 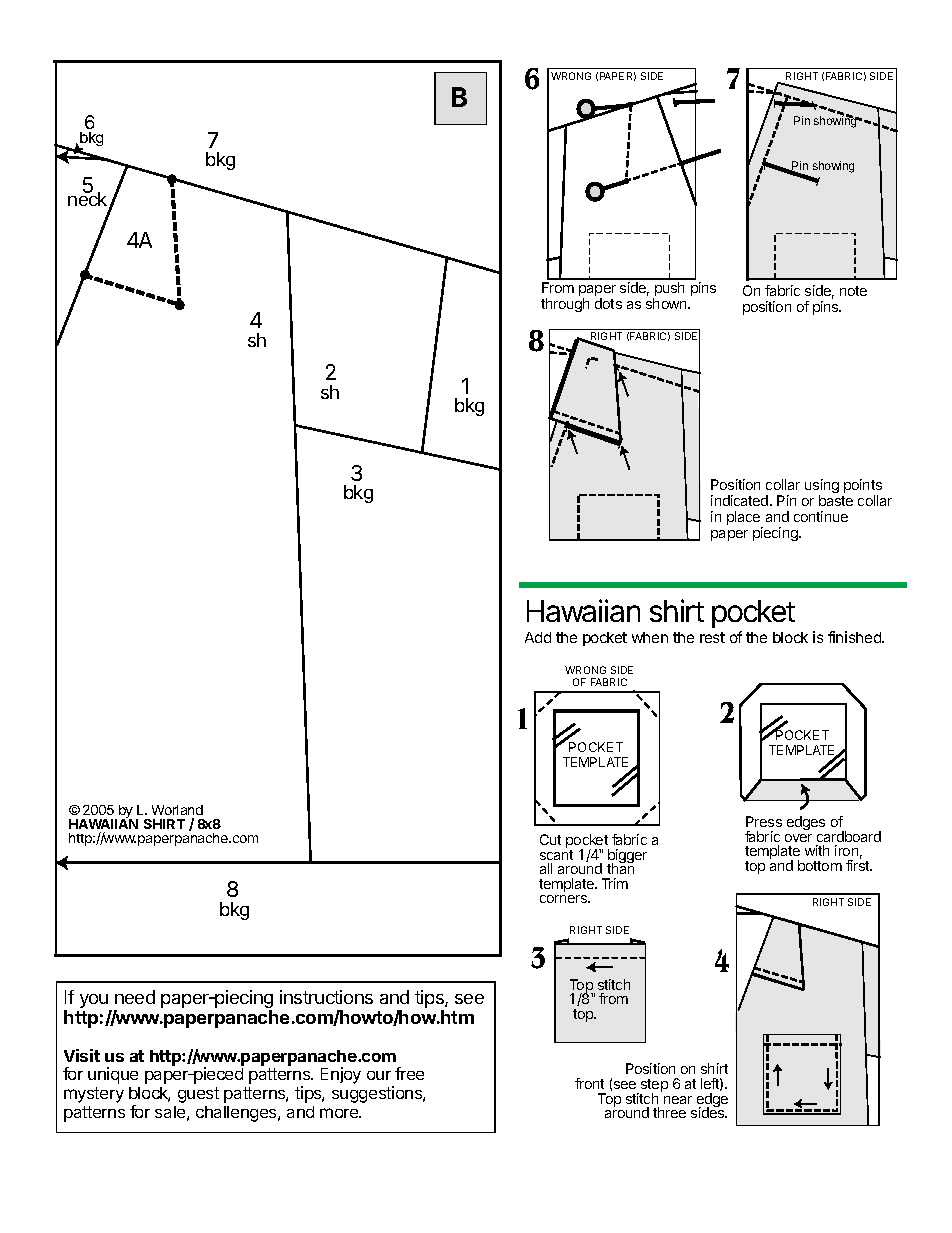 What do you see at coordinates (409, 1073) in the page?
I see `free` at bounding box center [409, 1073].
